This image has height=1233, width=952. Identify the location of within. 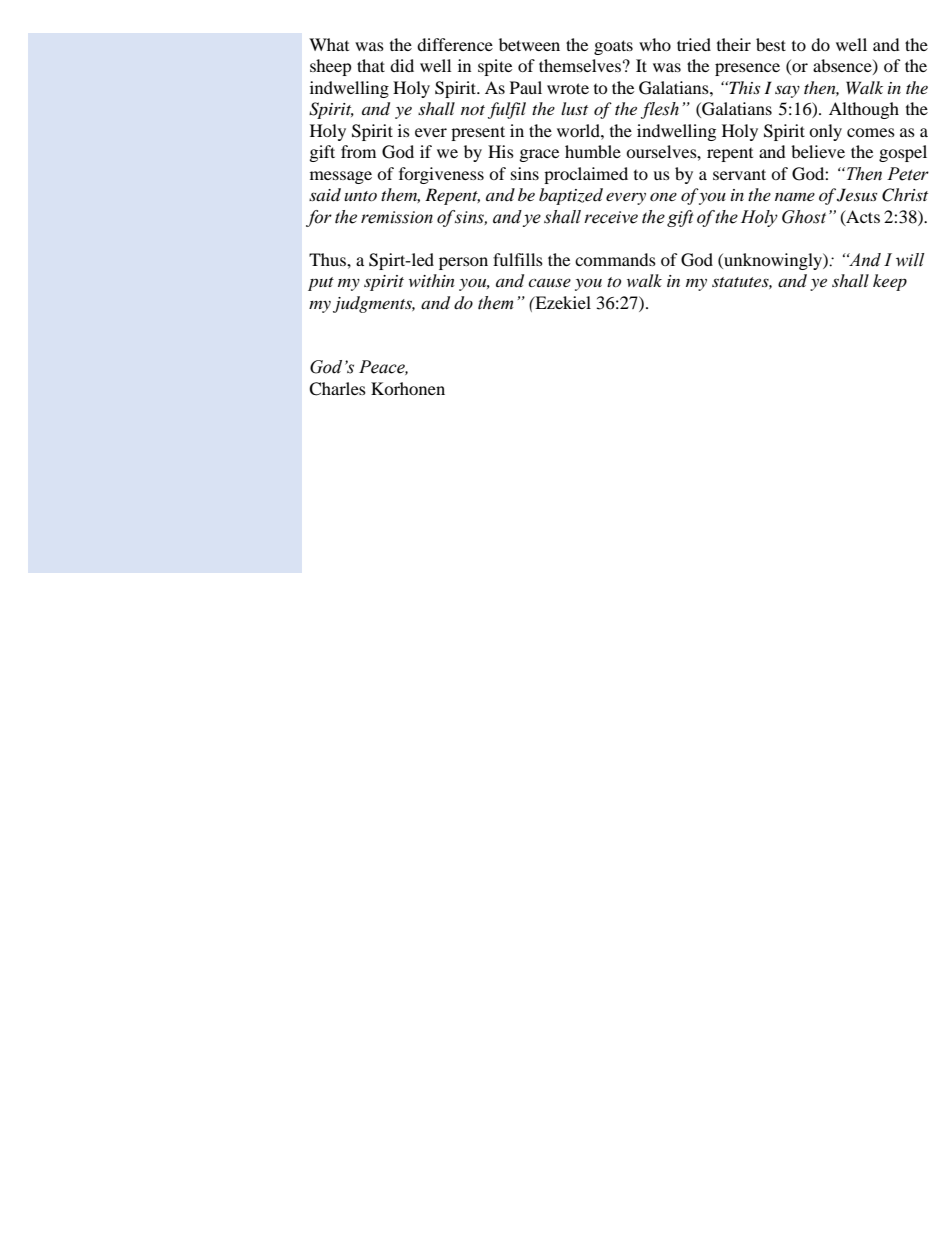
(432, 280).
